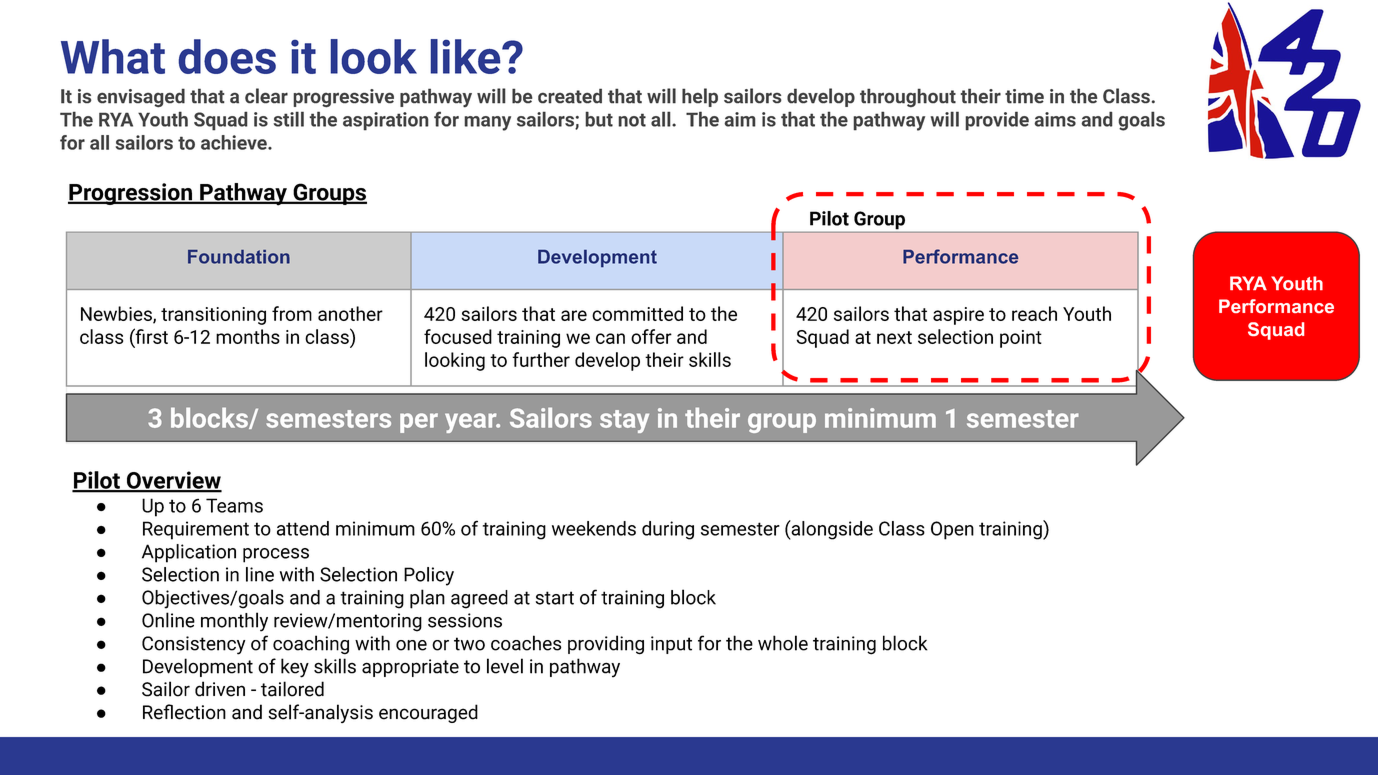 The width and height of the page is (1378, 775). What do you see at coordinates (220, 689) in the page?
I see `driven` at bounding box center [220, 689].
